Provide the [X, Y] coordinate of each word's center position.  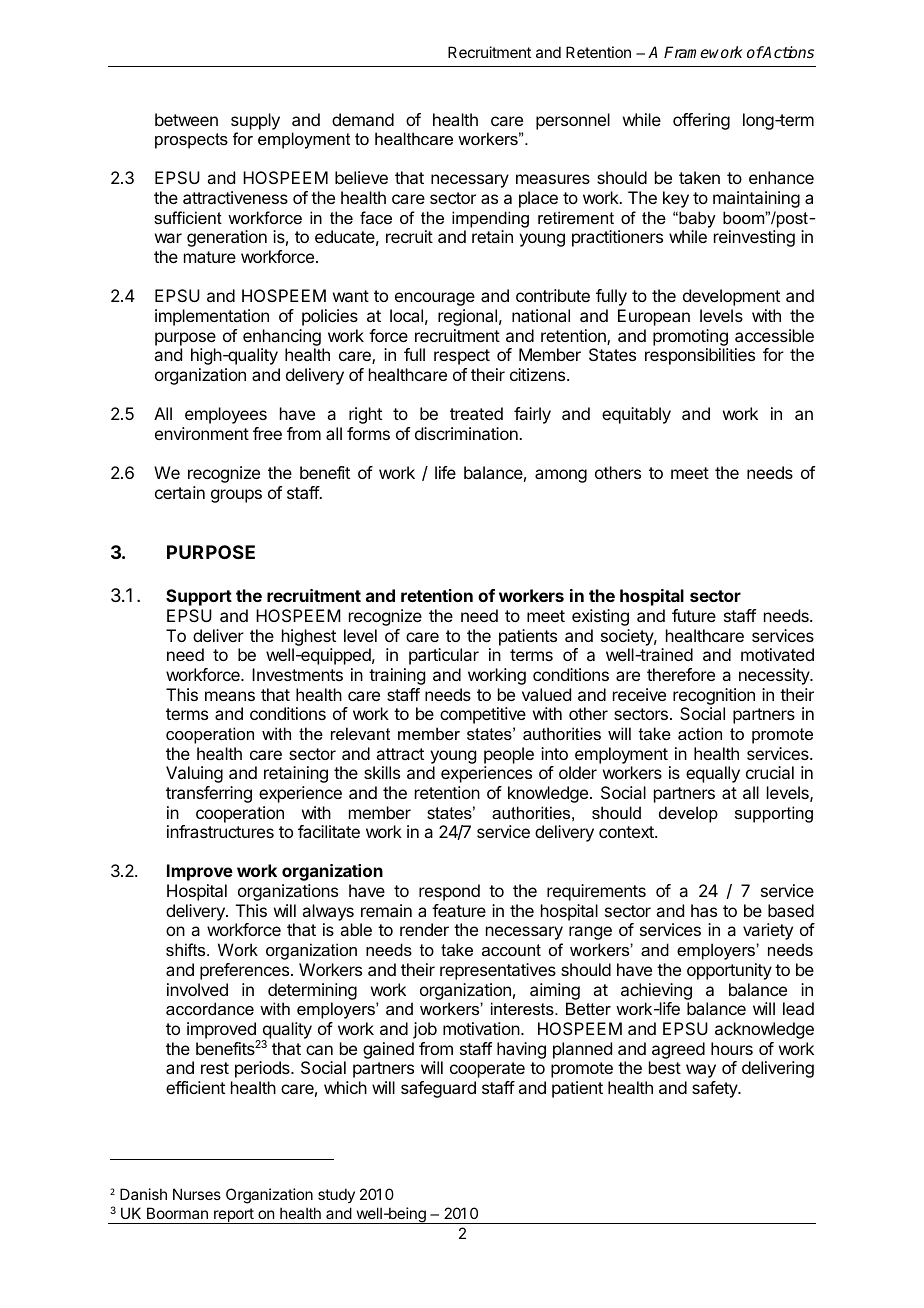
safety [715, 1089]
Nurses [197, 1194]
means [230, 696]
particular [444, 656]
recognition [714, 696]
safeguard [438, 1089]
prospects [191, 141]
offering [701, 121]
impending [490, 219]
